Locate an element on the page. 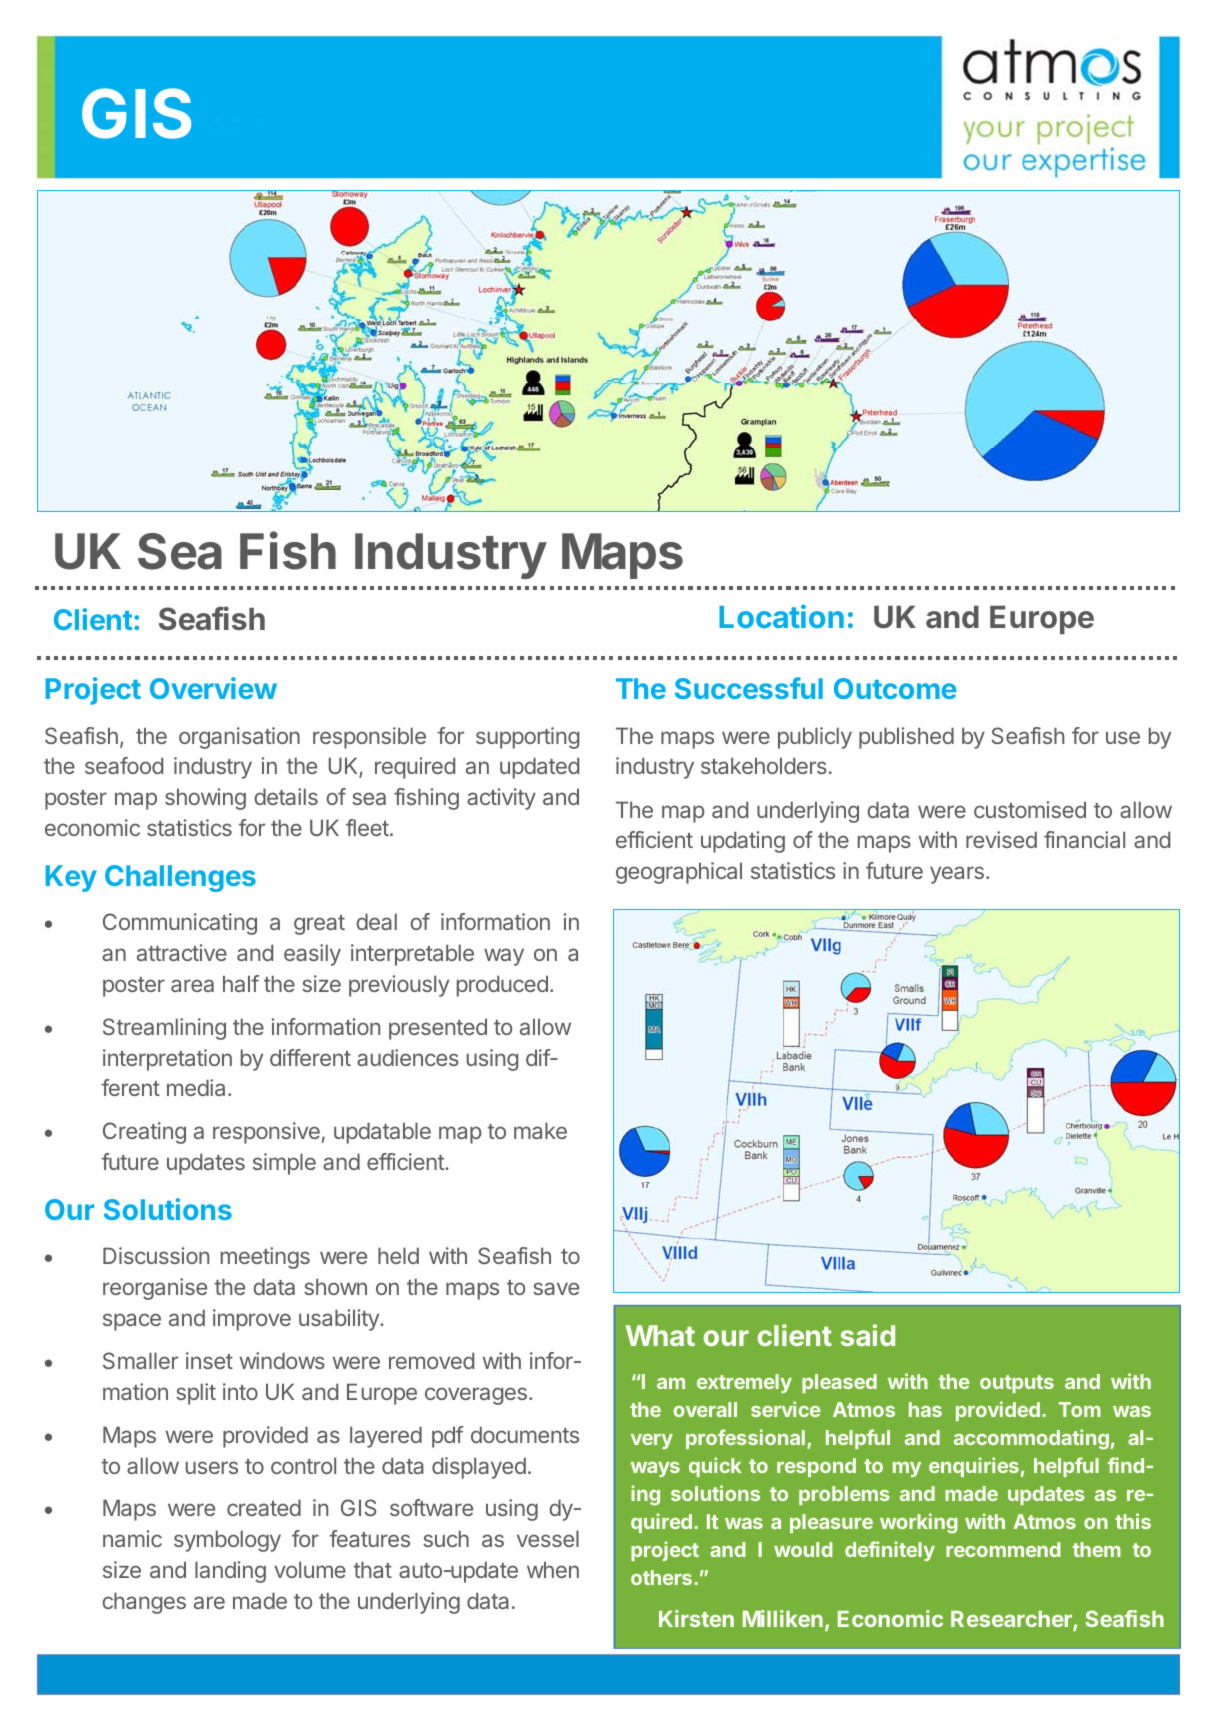  Overview is located at coordinates (213, 688).
